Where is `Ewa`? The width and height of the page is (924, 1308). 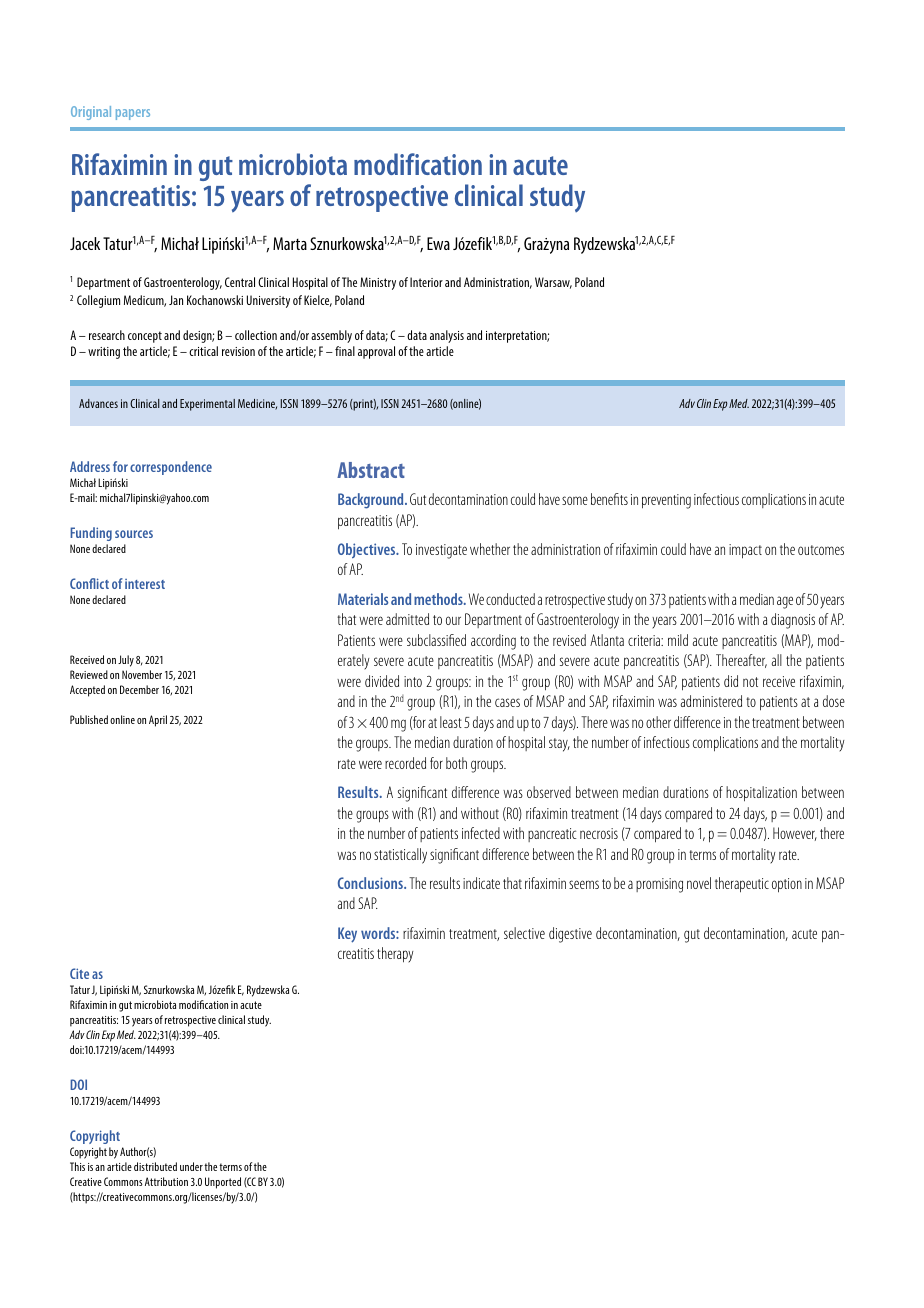 Ewa is located at coordinates (438, 243).
